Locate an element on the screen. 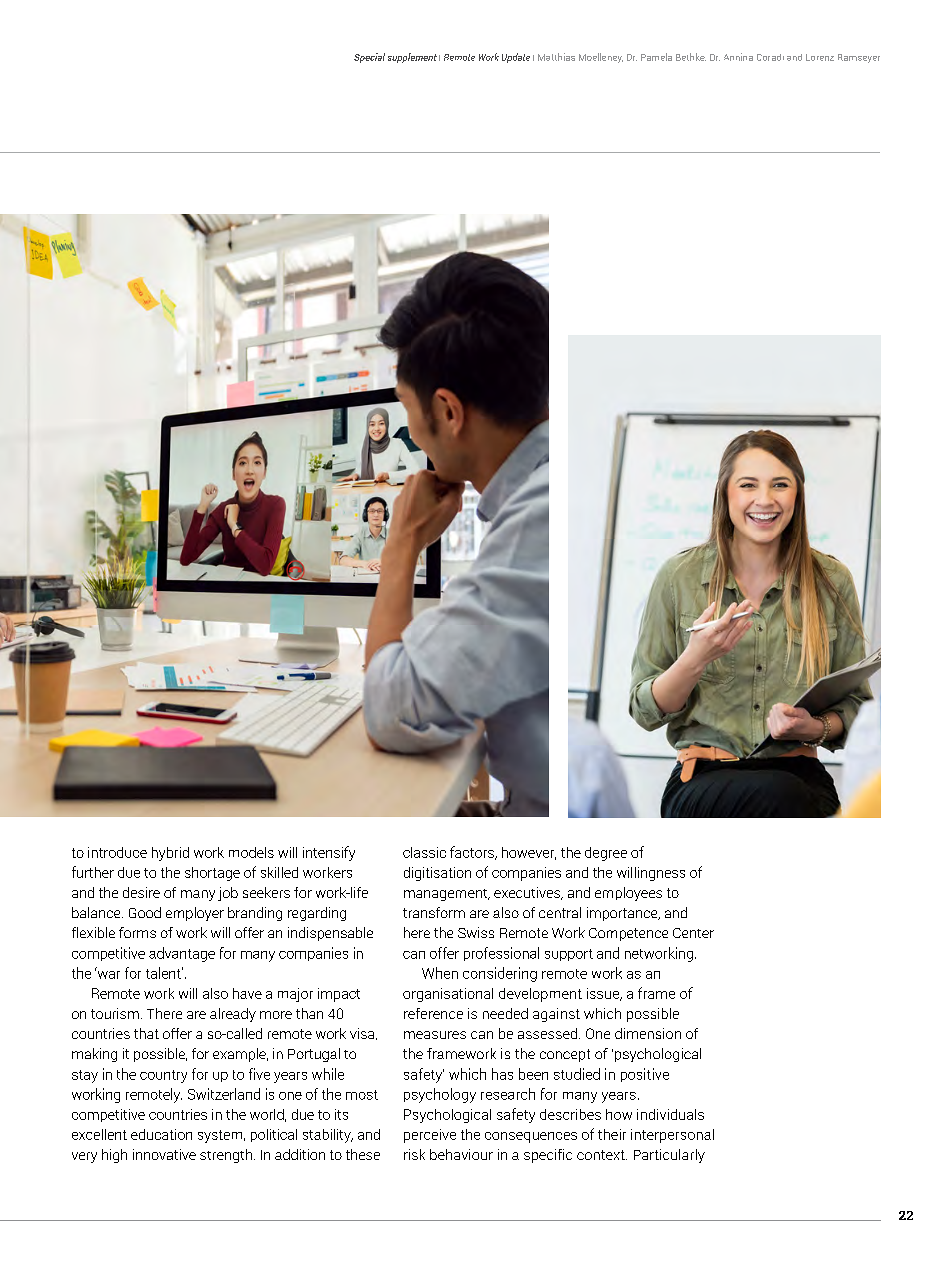 This screenshot has width=952, height=1262. education is located at coordinates (161, 1134).
